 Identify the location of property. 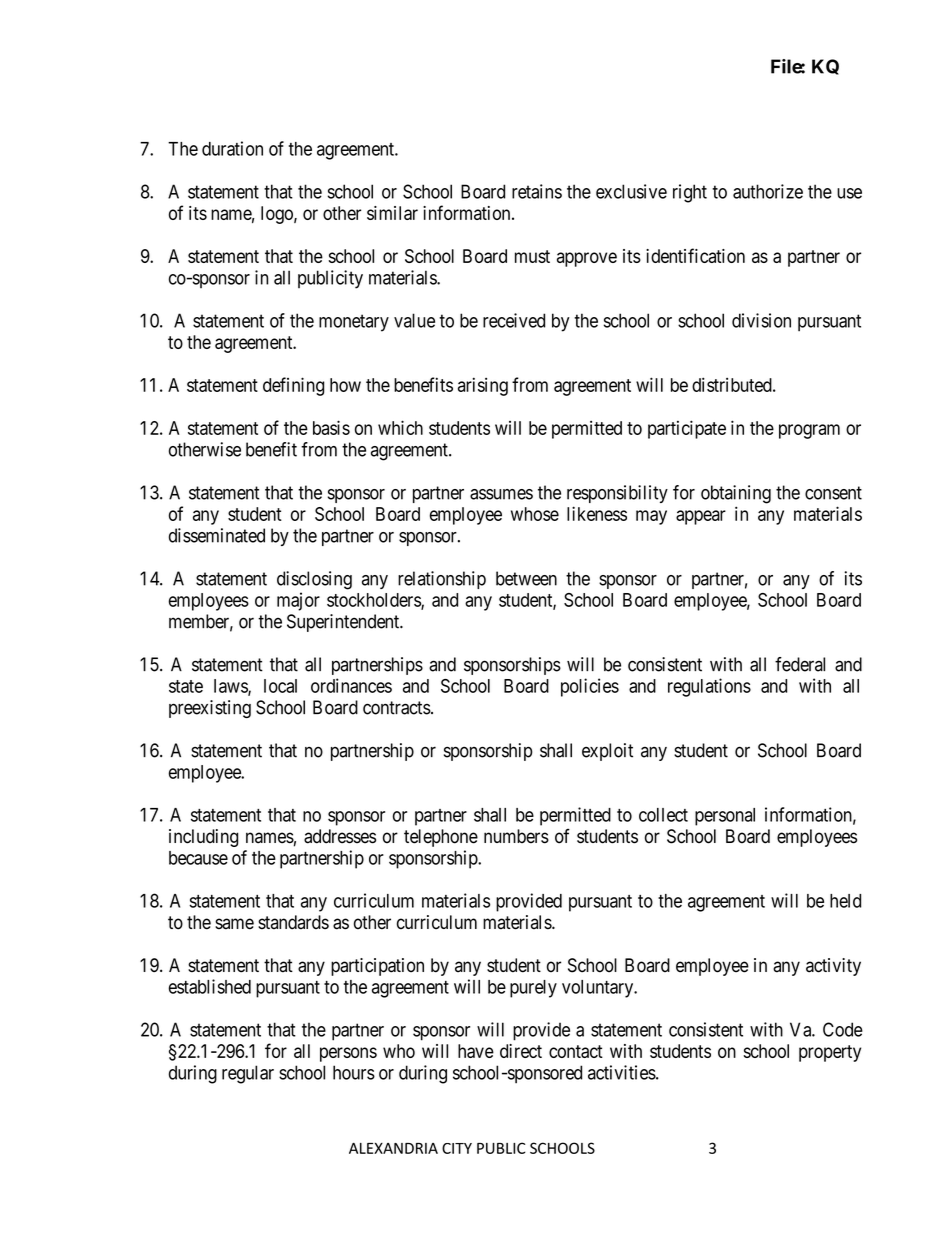
(830, 1053).
